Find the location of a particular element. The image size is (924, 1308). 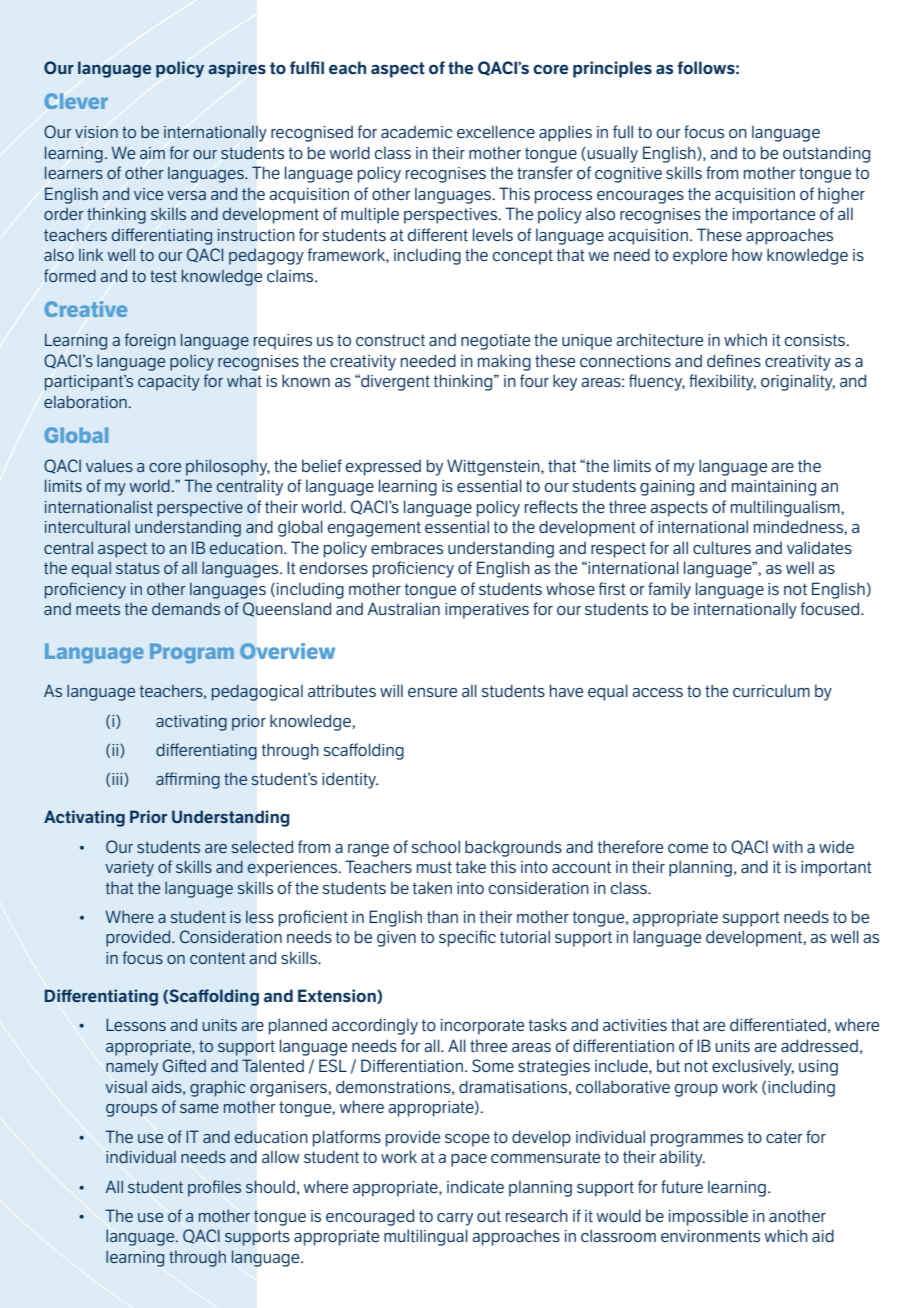

defines is located at coordinates (734, 360).
